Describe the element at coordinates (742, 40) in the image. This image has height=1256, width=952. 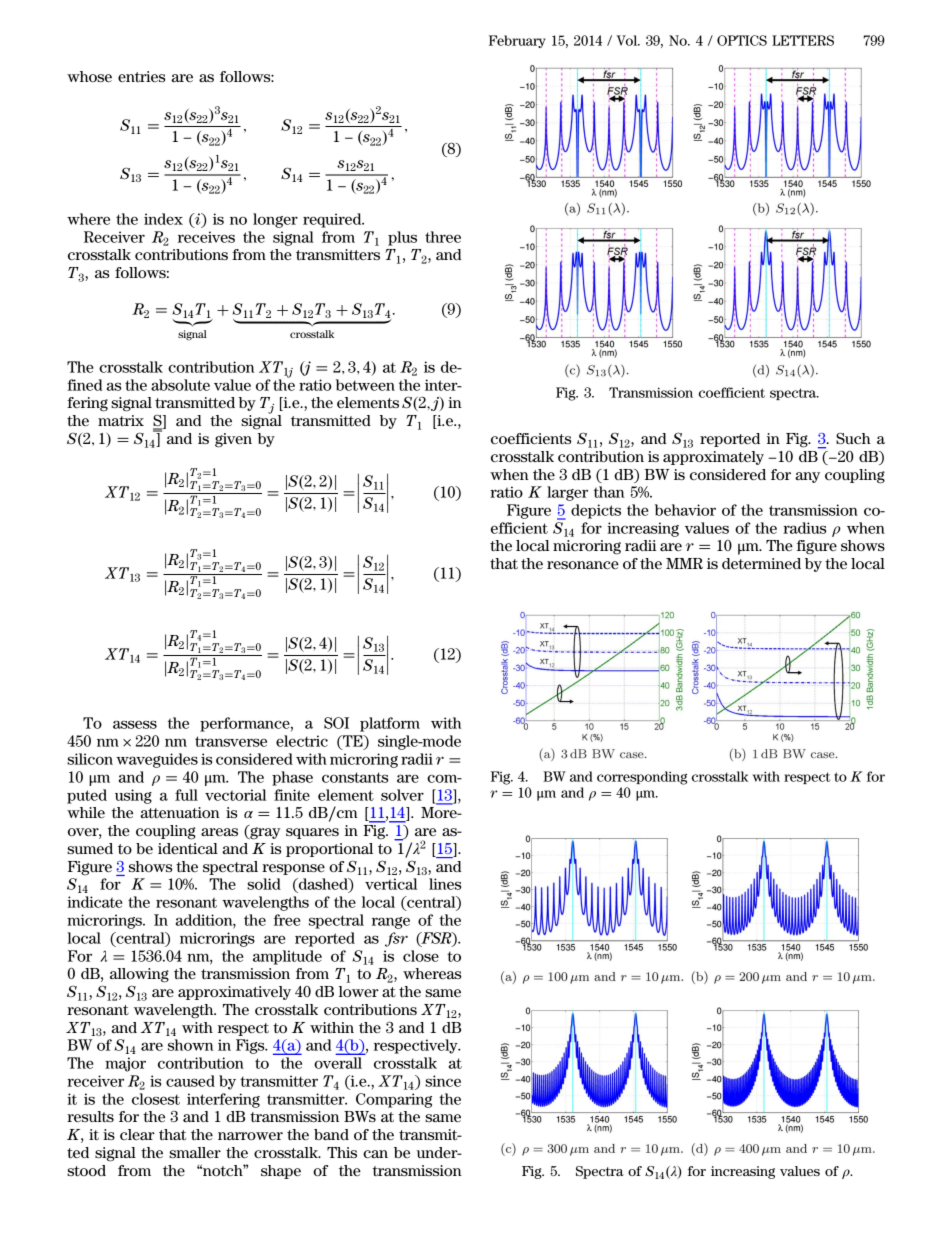
I see `OPTICS` at that location.
